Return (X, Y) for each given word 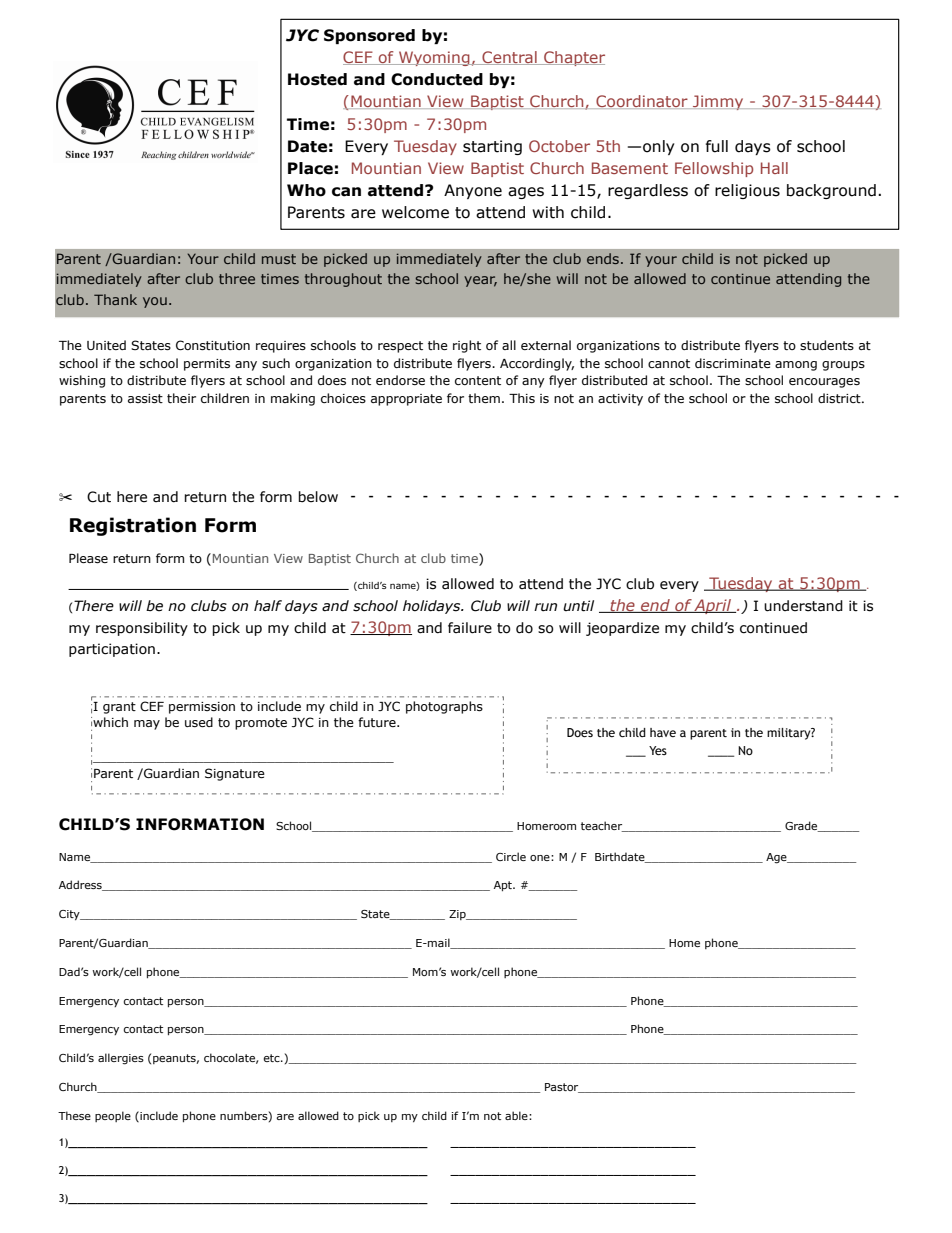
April (713, 606)
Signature (235, 774)
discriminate (733, 363)
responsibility (142, 629)
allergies (121, 1059)
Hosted (317, 79)
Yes (658, 750)
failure (470, 628)
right (467, 346)
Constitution (213, 345)
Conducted (437, 79)
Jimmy (718, 102)
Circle (511, 856)
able (517, 1115)
